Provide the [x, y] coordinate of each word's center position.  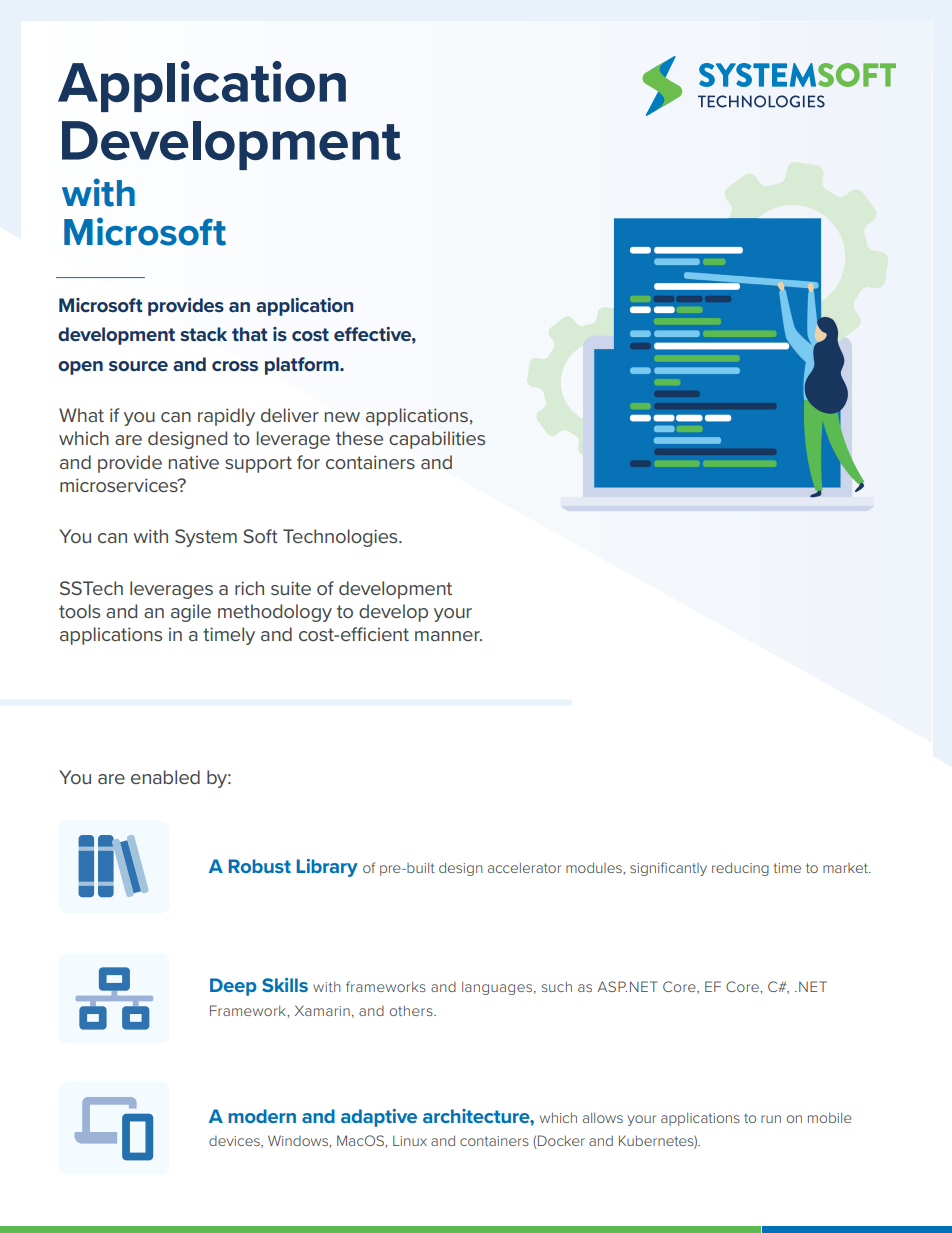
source [138, 366]
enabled [165, 777]
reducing [740, 869]
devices [235, 1142]
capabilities [437, 440]
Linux [410, 1140]
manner [448, 636]
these [359, 438]
